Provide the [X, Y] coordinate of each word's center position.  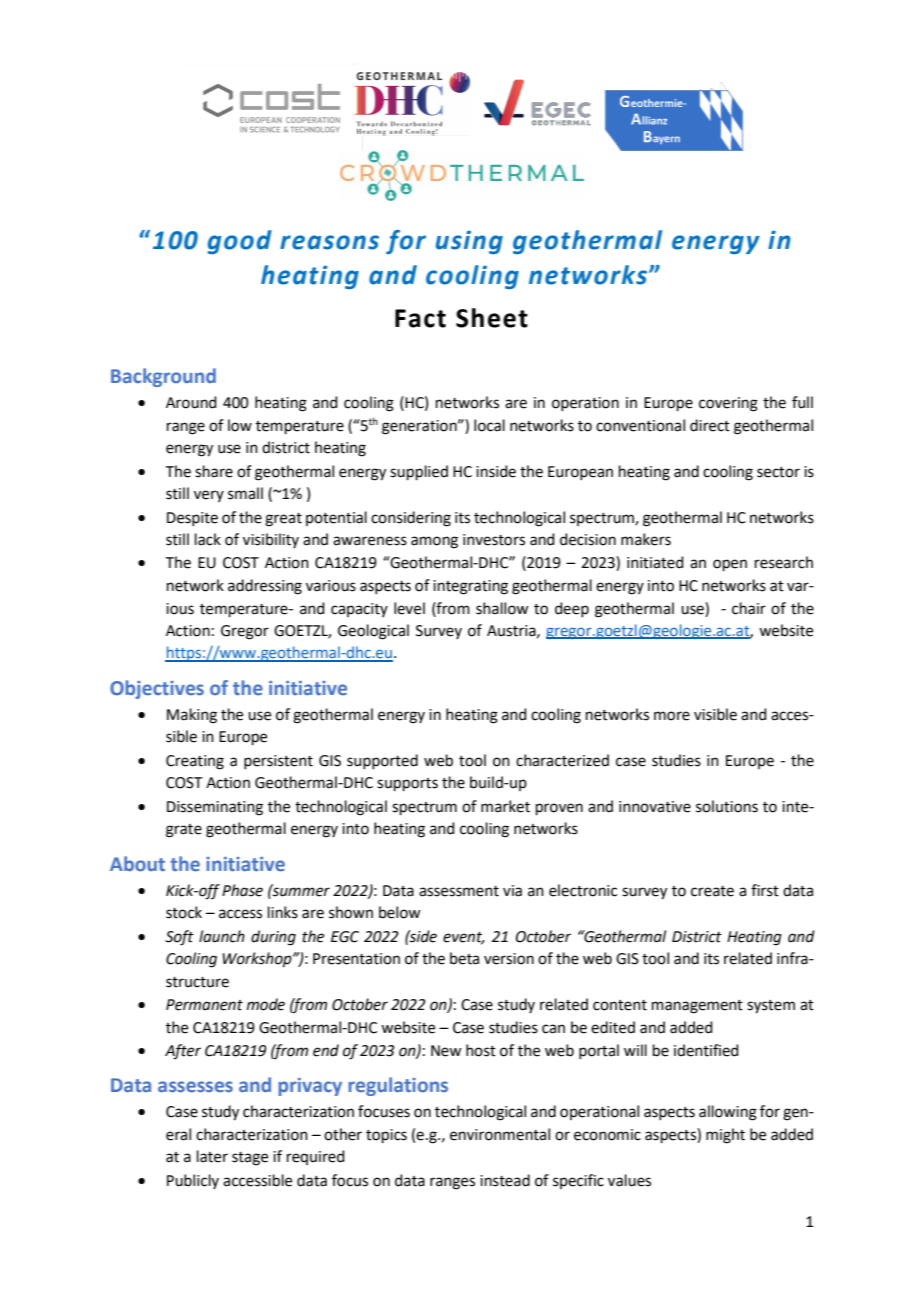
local [489, 425]
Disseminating [215, 808]
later [212, 1156]
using [469, 242]
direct [710, 425]
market [505, 806]
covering [728, 404]
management [697, 1007]
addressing [265, 587]
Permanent [204, 1005]
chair [749, 608]
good [240, 242]
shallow [502, 608]
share [214, 471]
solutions [727, 806]
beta [464, 958]
